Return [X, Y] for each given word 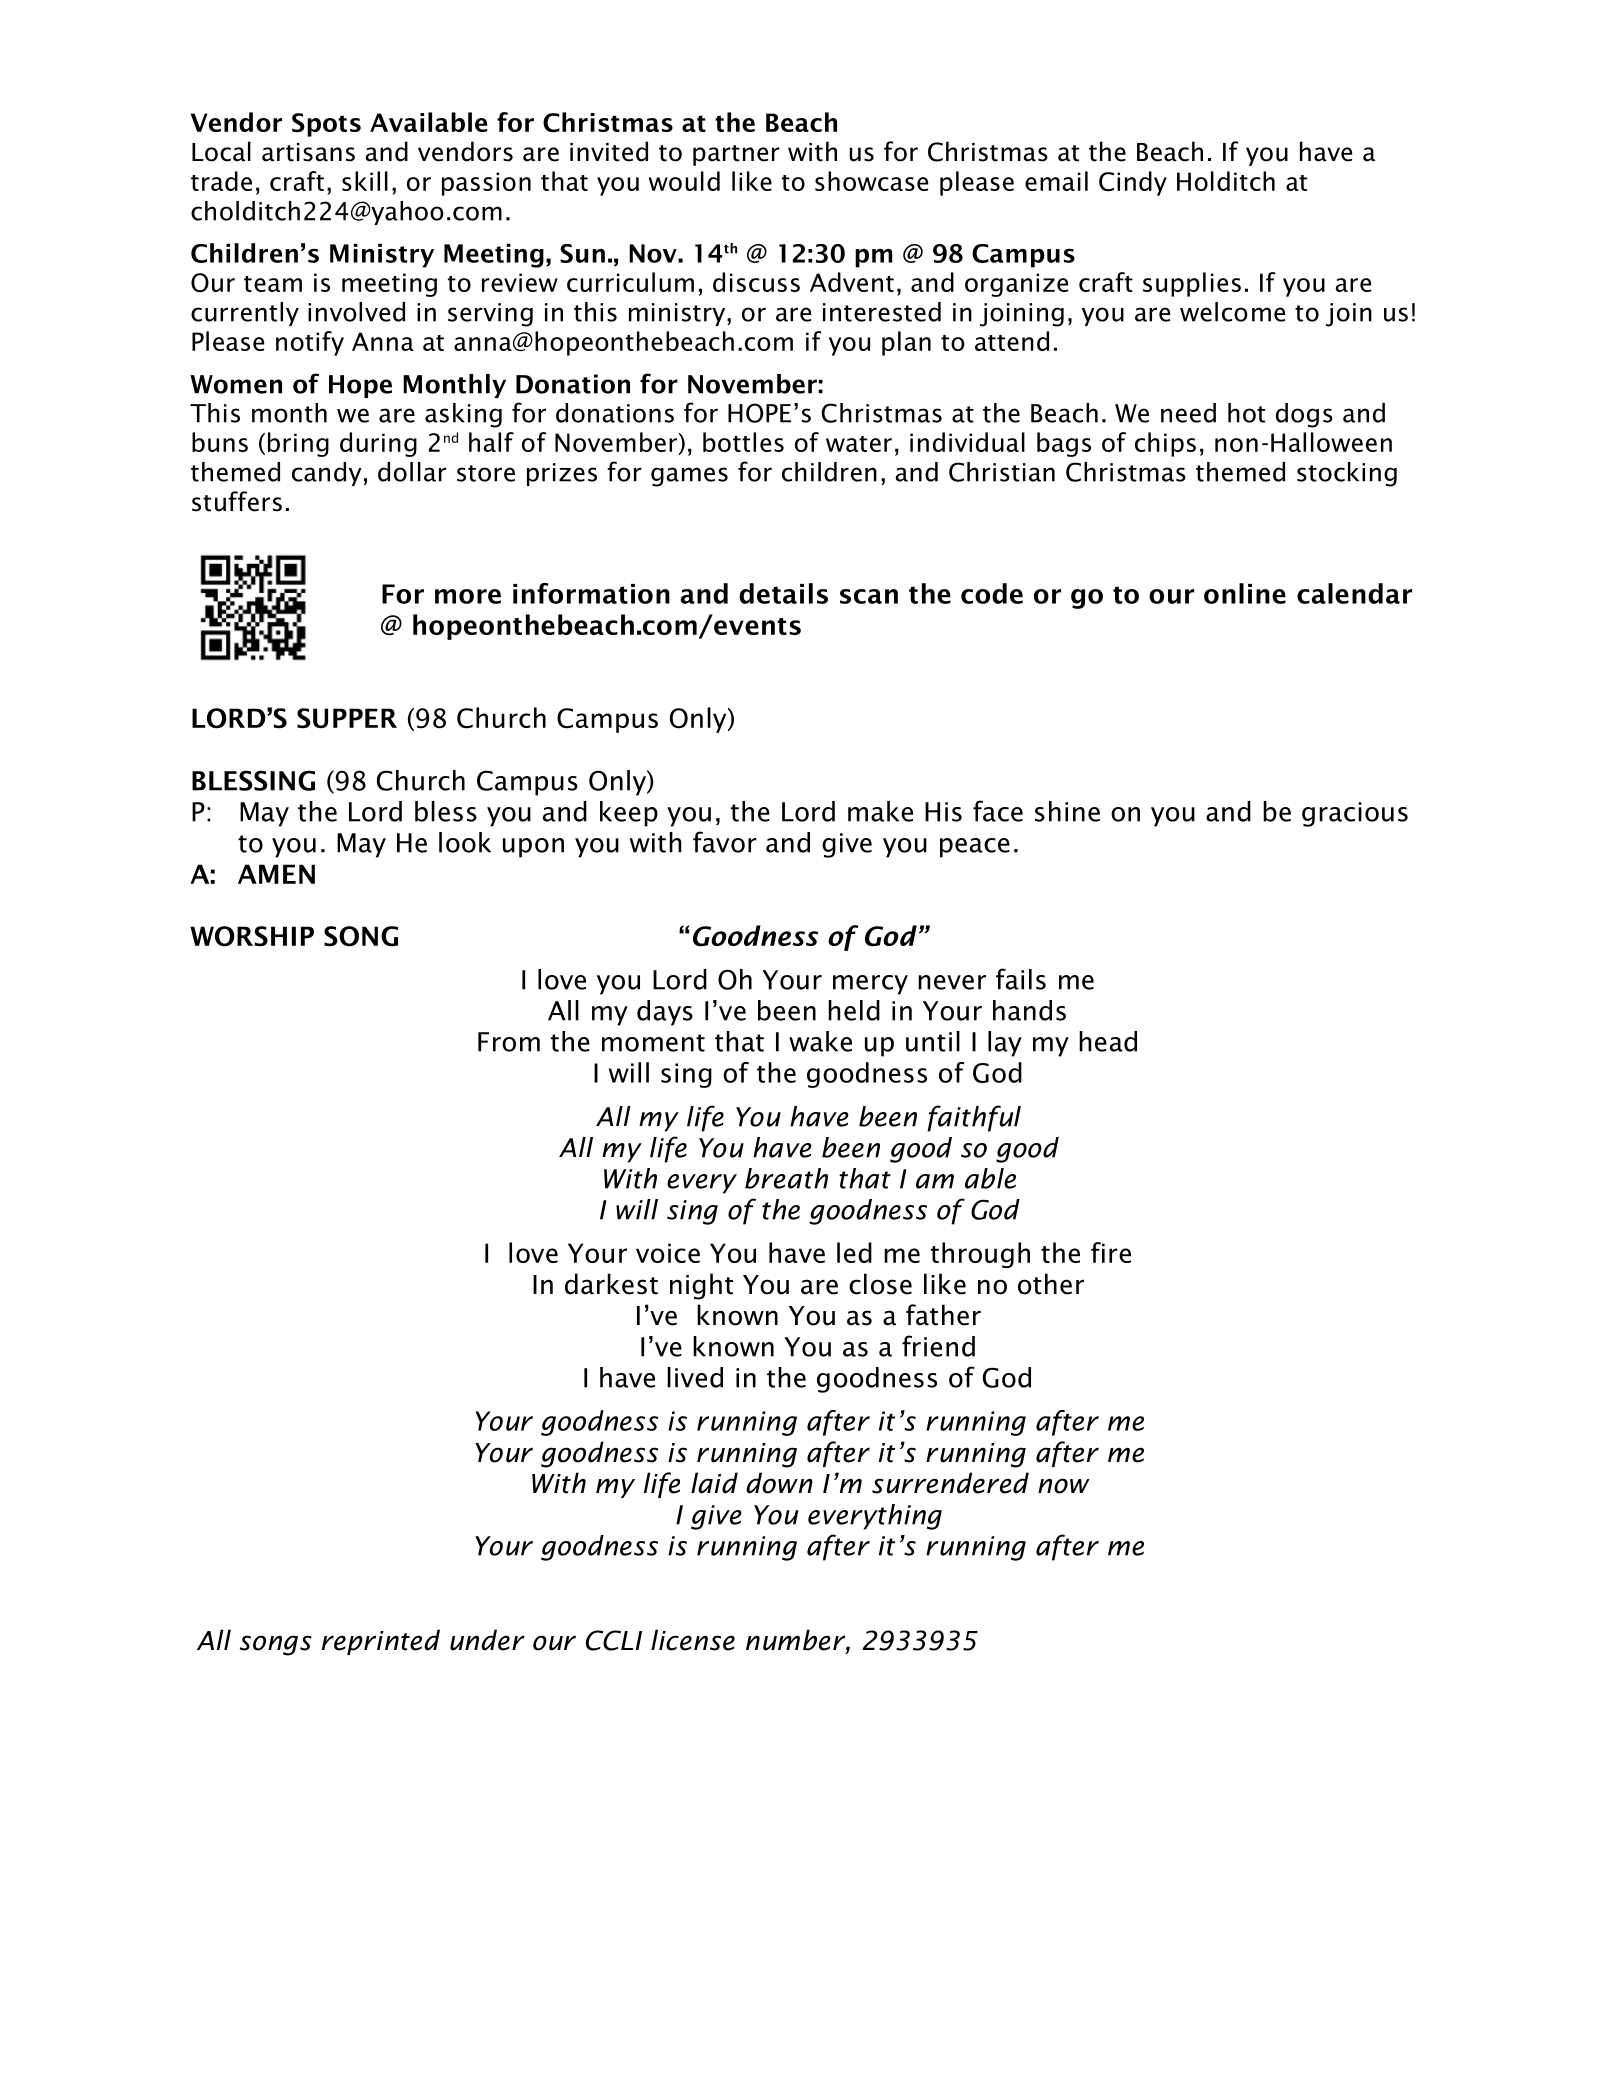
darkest [611, 1284]
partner [736, 155]
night [701, 1286]
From [509, 1042]
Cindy [1133, 183]
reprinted [381, 1642]
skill [365, 181]
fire [1111, 1252]
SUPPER [347, 718]
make [880, 811]
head [1108, 1041]
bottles [743, 442]
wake [820, 1041]
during [378, 444]
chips [1165, 444]
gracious [1355, 814]
